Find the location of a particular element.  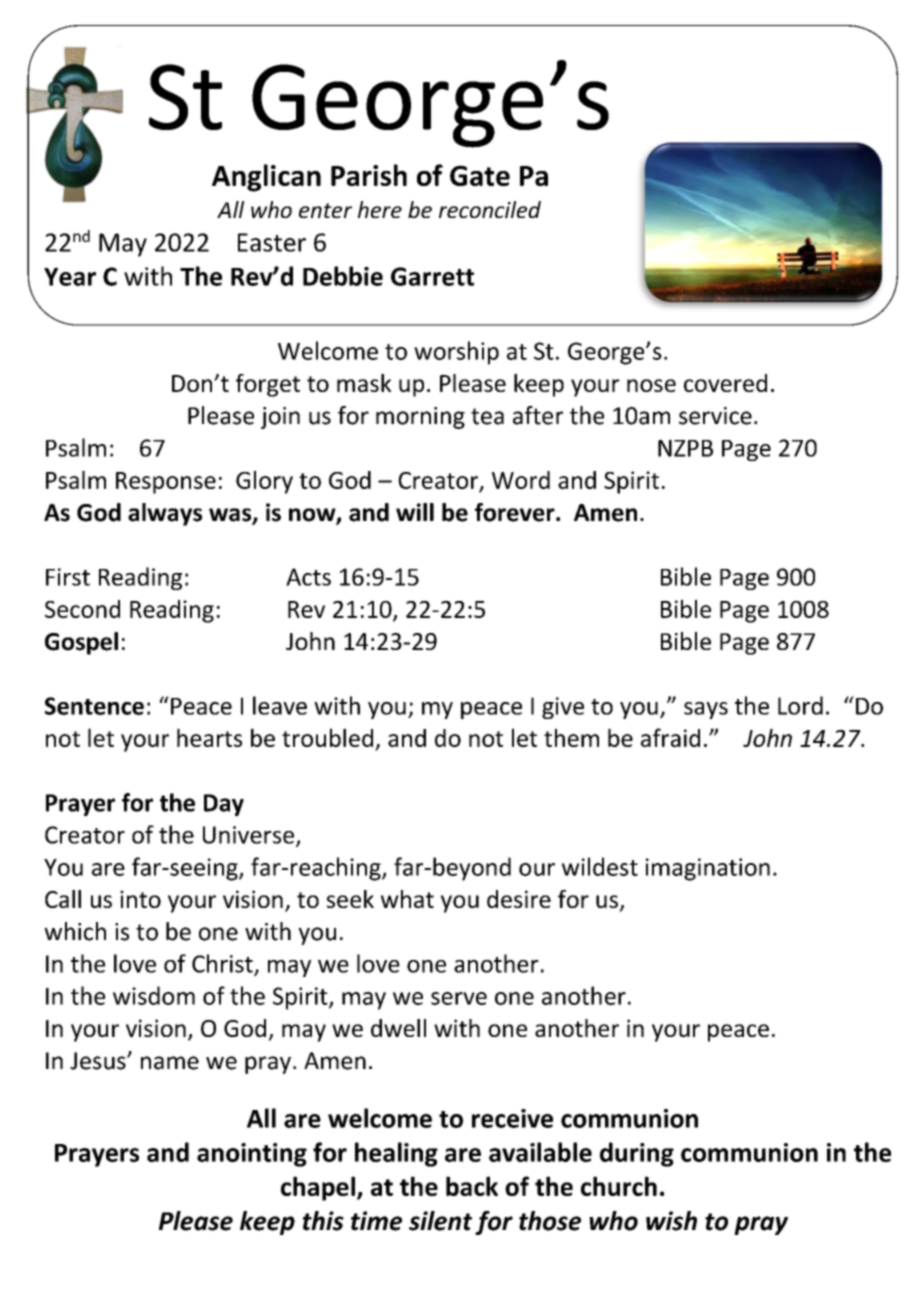

back is located at coordinates (472, 1186).
